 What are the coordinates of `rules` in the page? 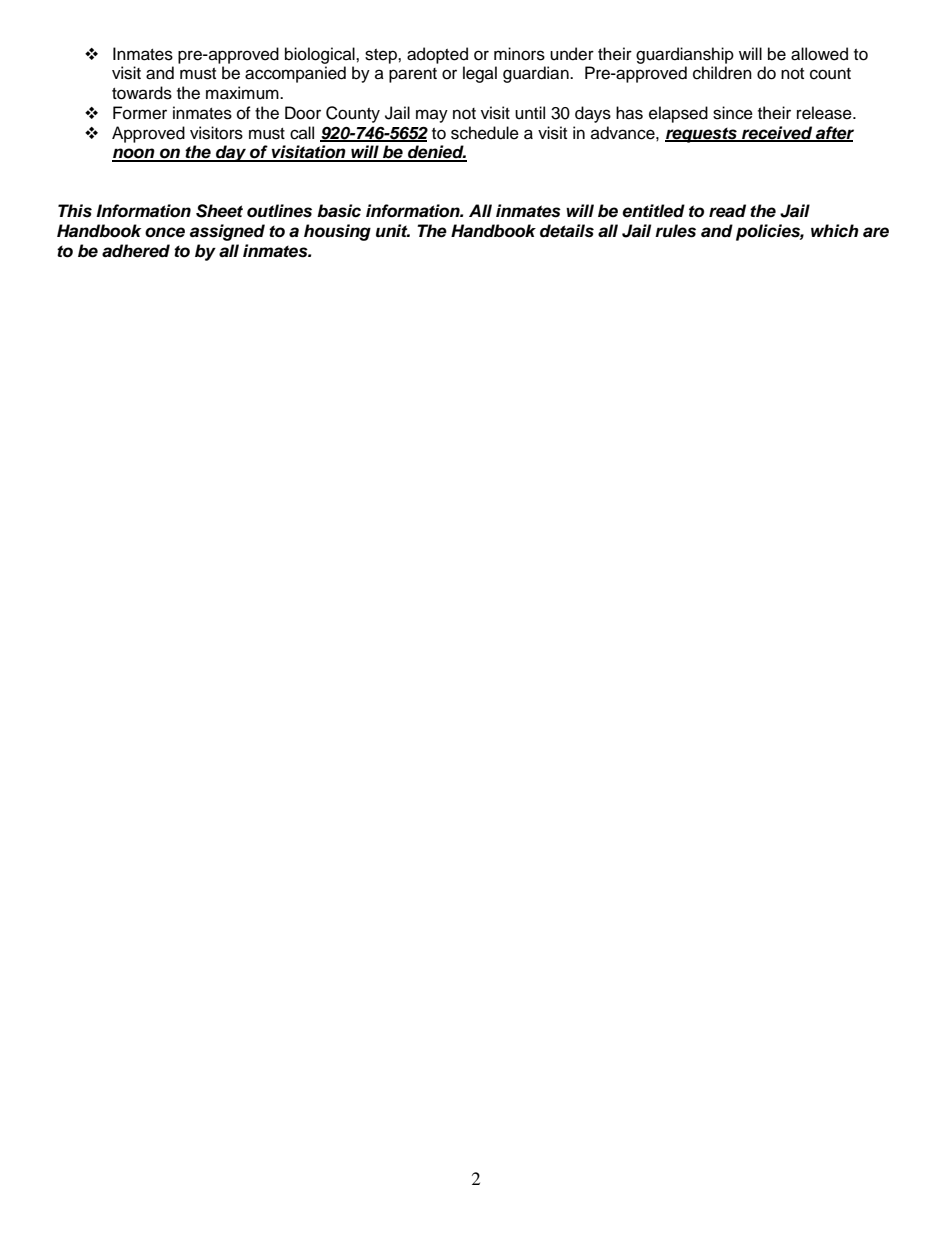 It's located at (675, 231).
